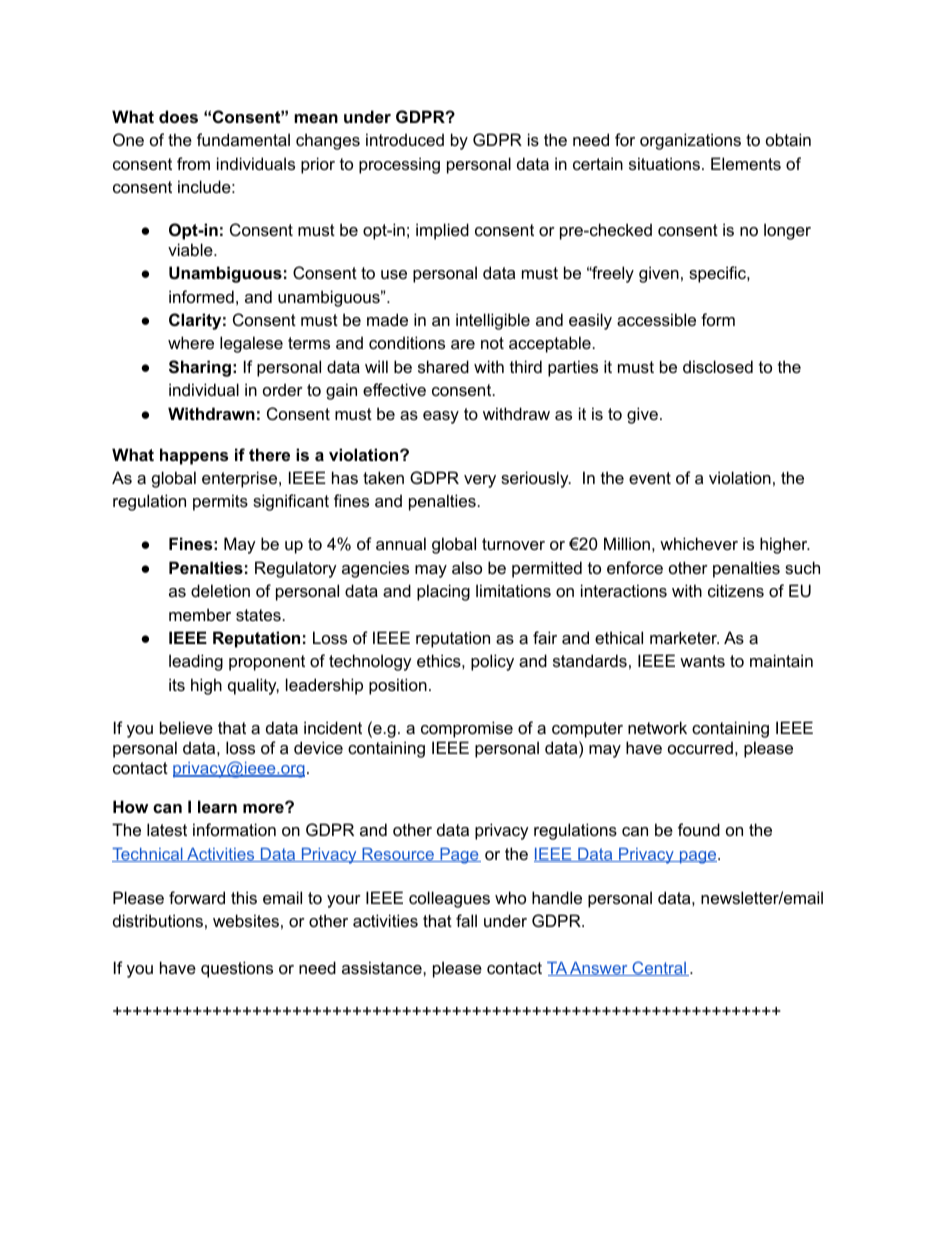  I want to click on permits, so click(220, 502).
